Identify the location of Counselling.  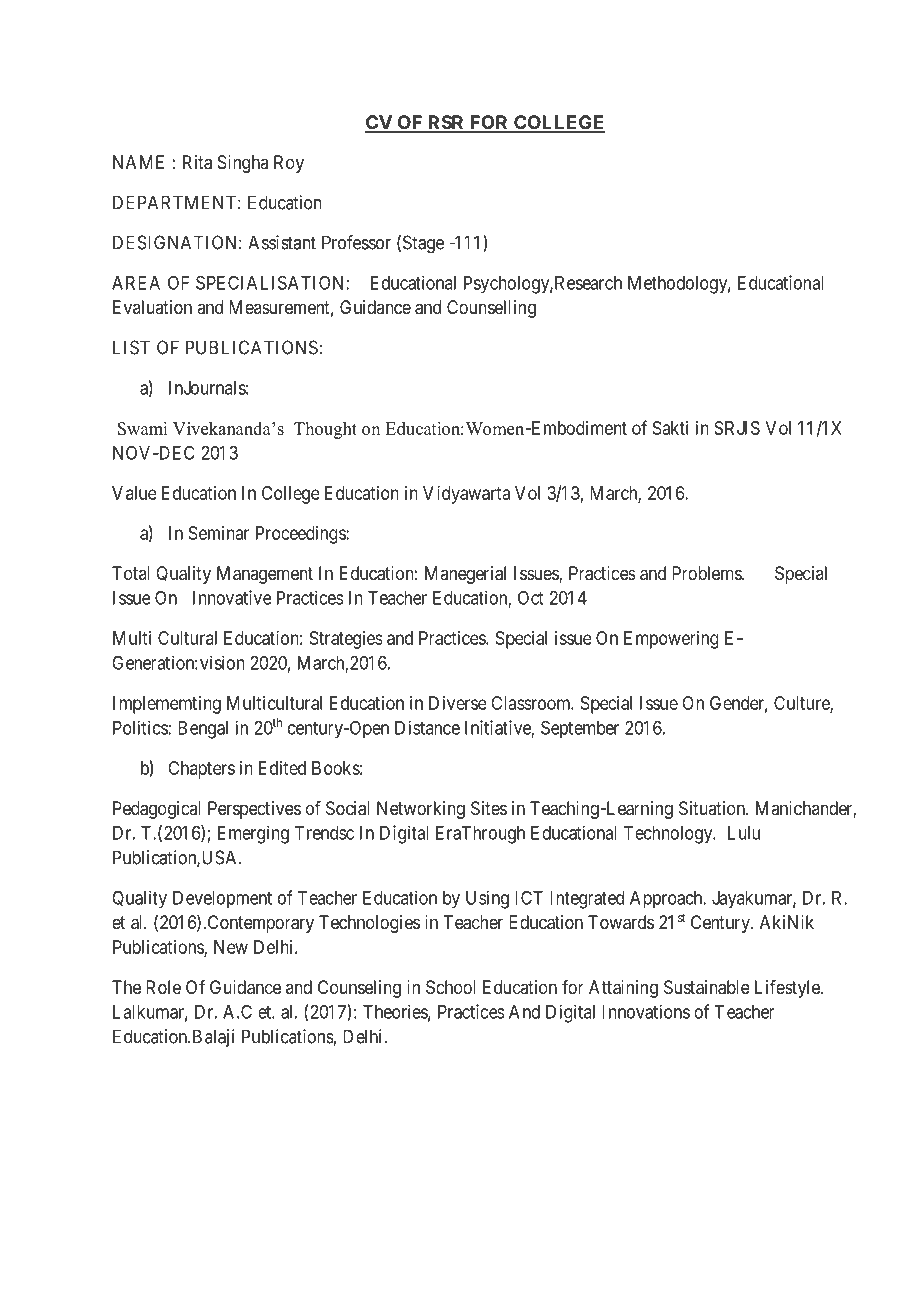
(491, 309).
